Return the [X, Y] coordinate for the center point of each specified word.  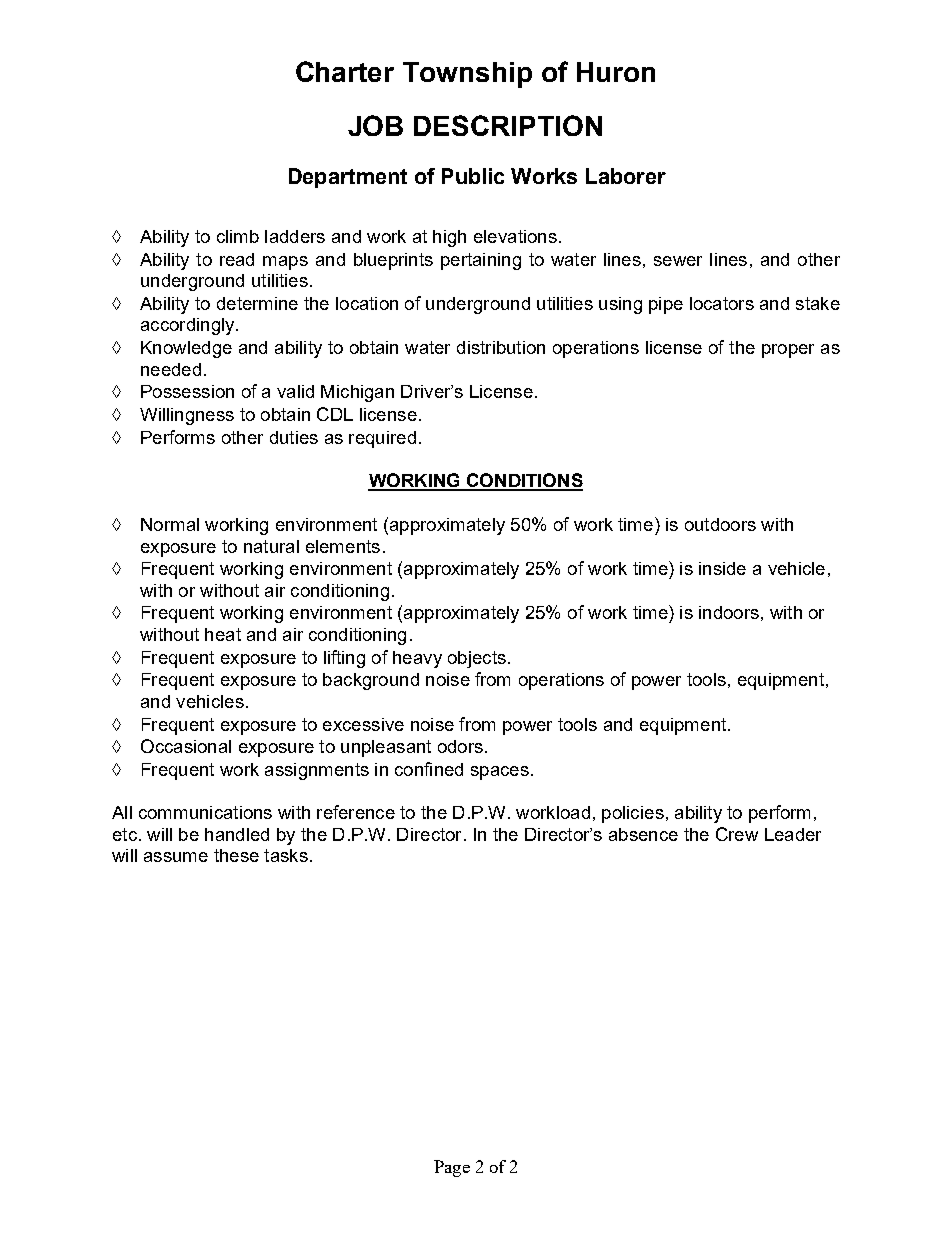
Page [452, 1168]
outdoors [720, 524]
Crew [737, 834]
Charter [345, 71]
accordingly [189, 326]
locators [722, 303]
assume [176, 857]
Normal [170, 524]
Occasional [186, 746]
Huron [616, 72]
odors [460, 746]
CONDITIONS [524, 481]
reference [356, 812]
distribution [501, 347]
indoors [729, 612]
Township [467, 75]
